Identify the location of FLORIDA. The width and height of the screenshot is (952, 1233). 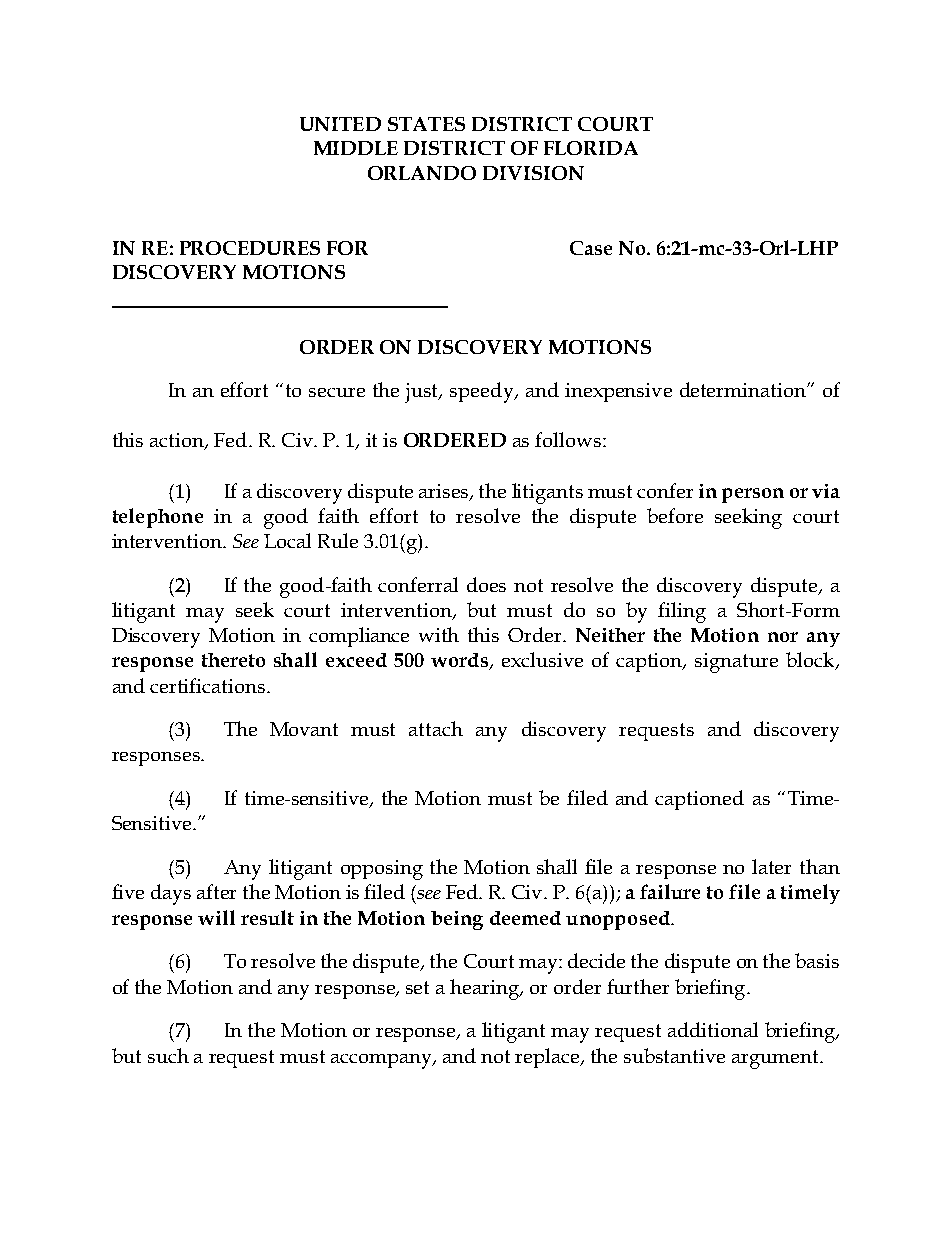
(591, 148).
